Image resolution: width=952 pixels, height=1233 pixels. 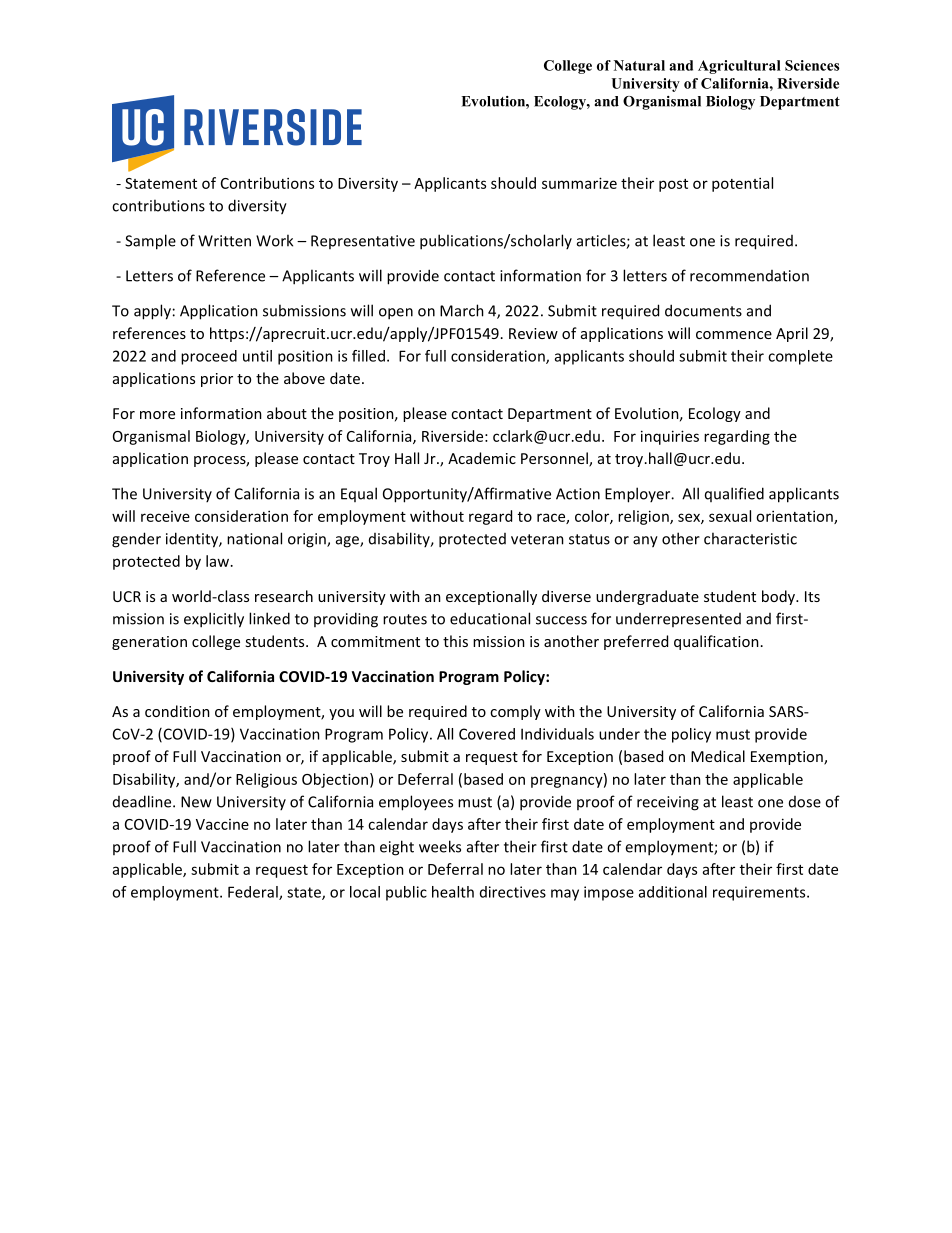 I want to click on Agricultural, so click(x=739, y=67).
